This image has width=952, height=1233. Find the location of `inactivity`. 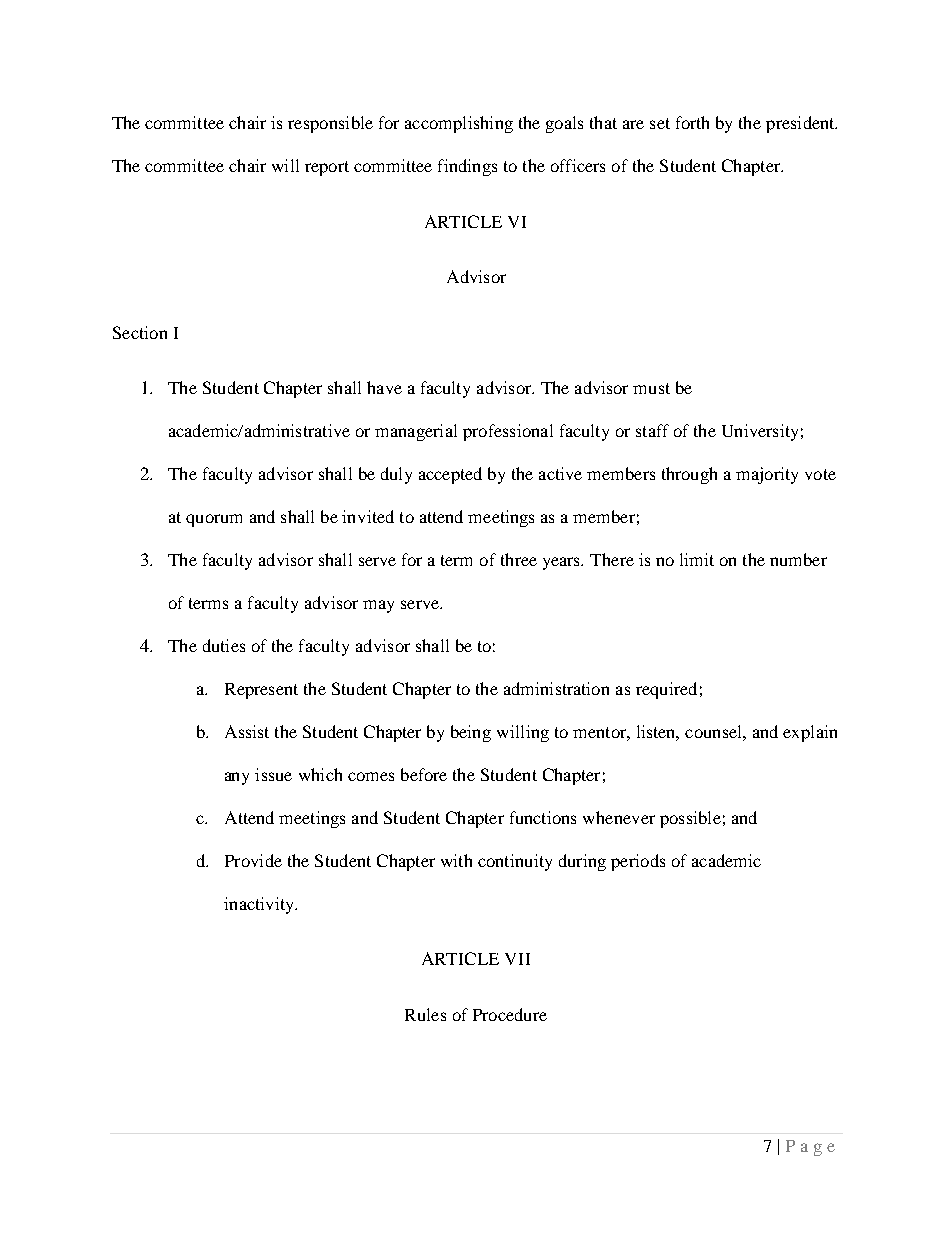

inactivity is located at coordinates (260, 905).
